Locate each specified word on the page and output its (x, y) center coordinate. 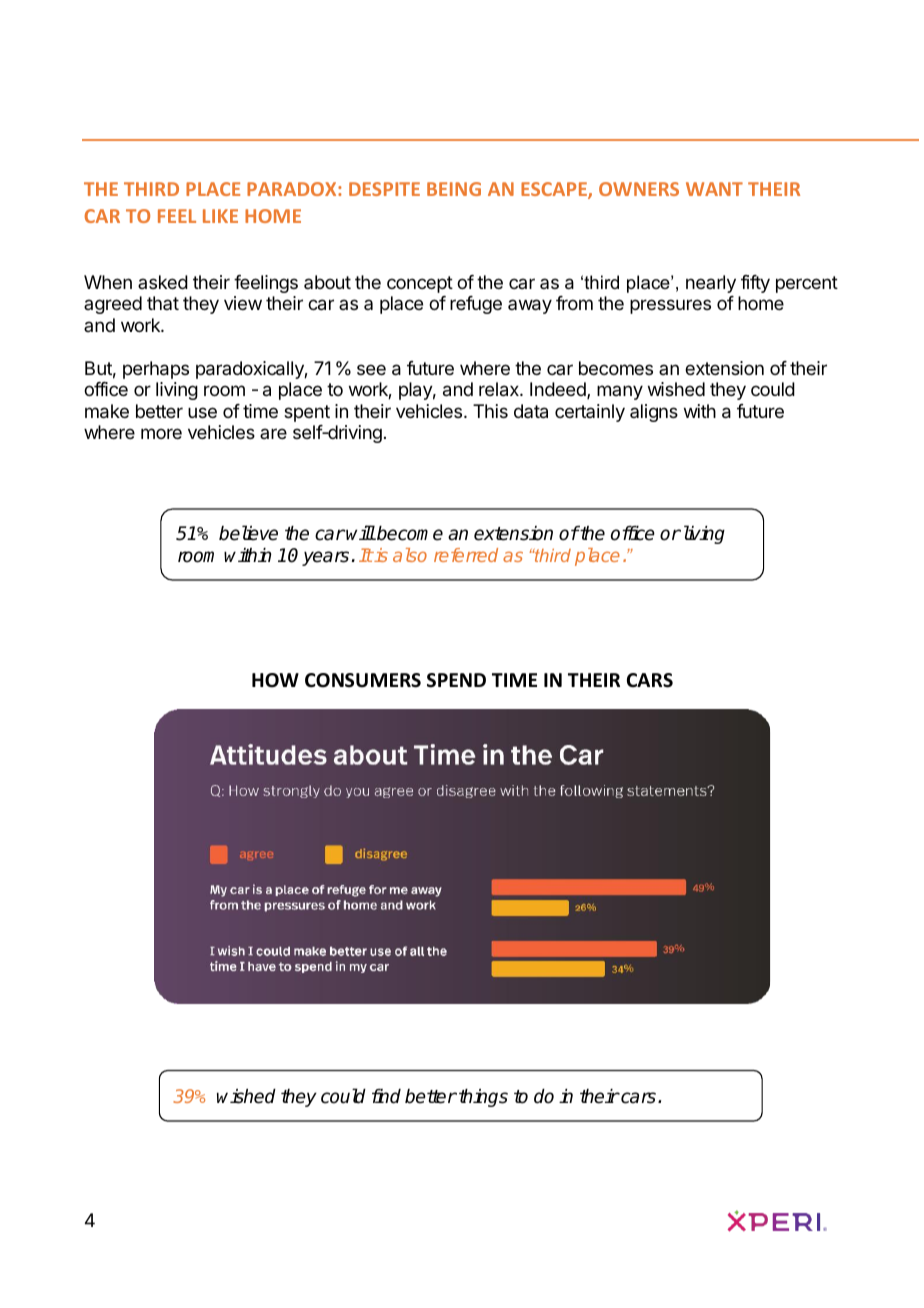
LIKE (220, 216)
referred (466, 555)
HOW (275, 680)
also (410, 555)
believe (248, 533)
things (483, 1098)
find (386, 1096)
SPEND (456, 680)
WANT (714, 189)
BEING (454, 189)
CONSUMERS (363, 680)
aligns (654, 413)
